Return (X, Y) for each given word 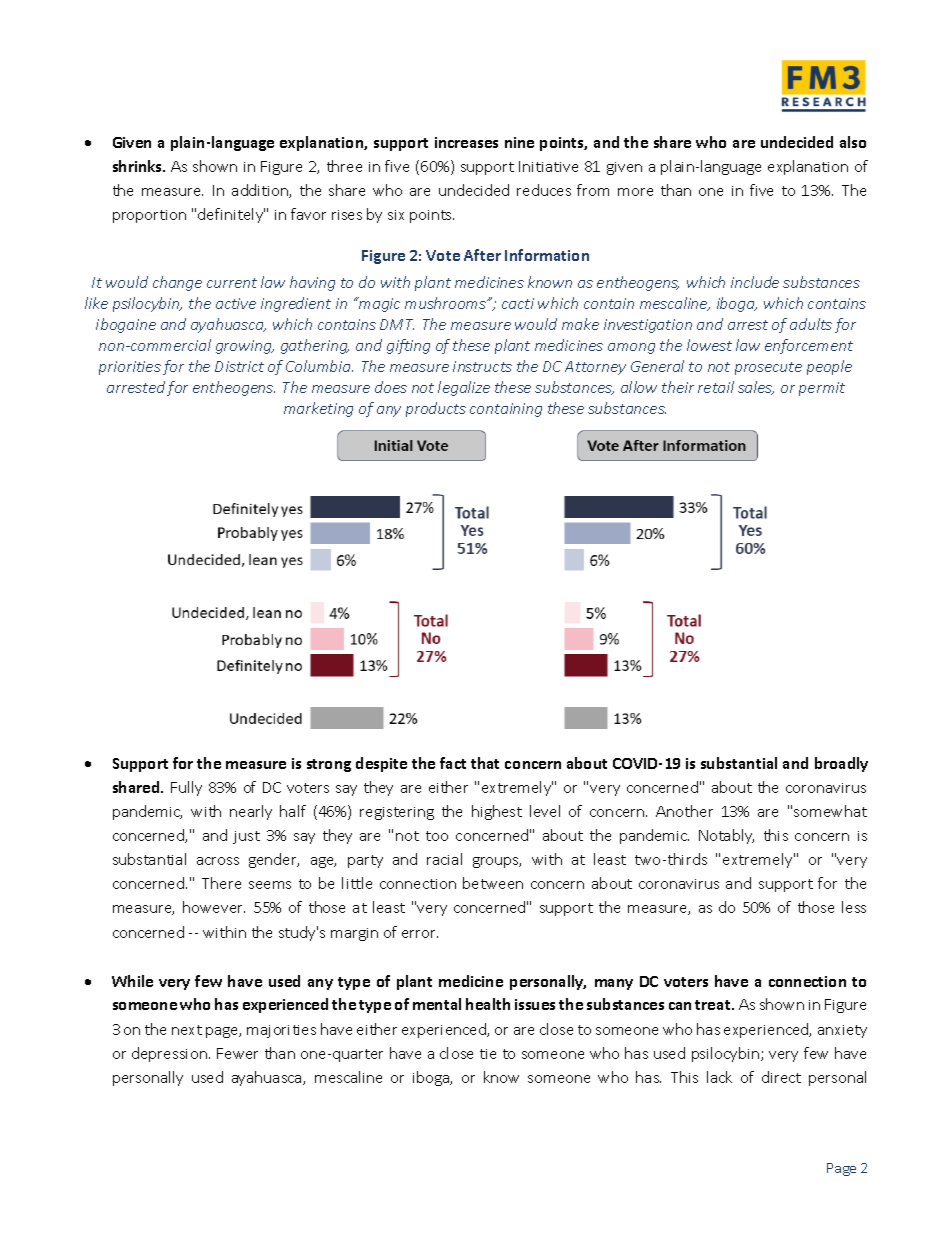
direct (781, 1077)
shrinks (138, 166)
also (853, 142)
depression (169, 1054)
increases (466, 142)
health (488, 1004)
